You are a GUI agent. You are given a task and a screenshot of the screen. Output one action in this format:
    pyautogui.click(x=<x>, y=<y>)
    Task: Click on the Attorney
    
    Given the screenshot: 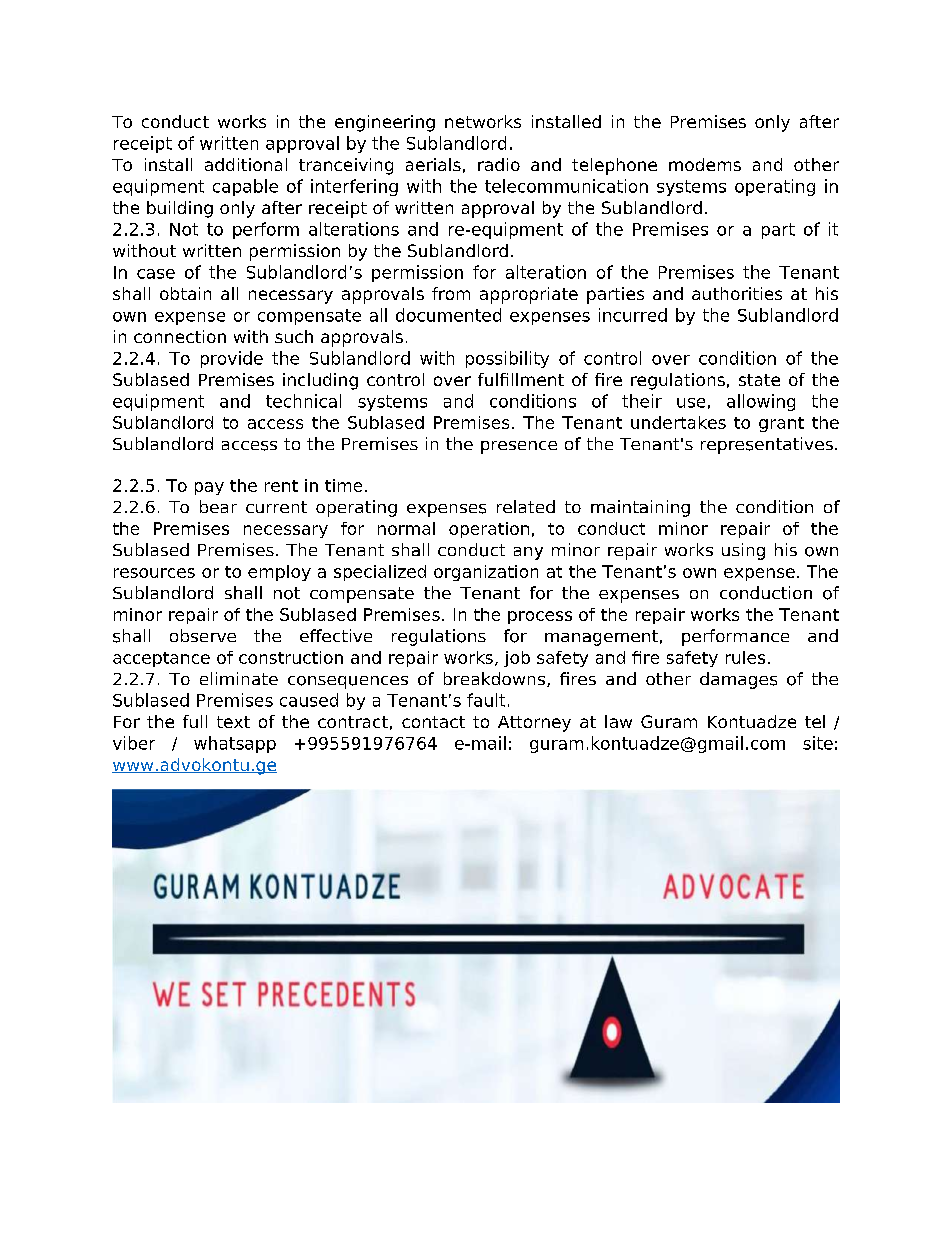 What is the action you would take?
    pyautogui.click(x=534, y=724)
